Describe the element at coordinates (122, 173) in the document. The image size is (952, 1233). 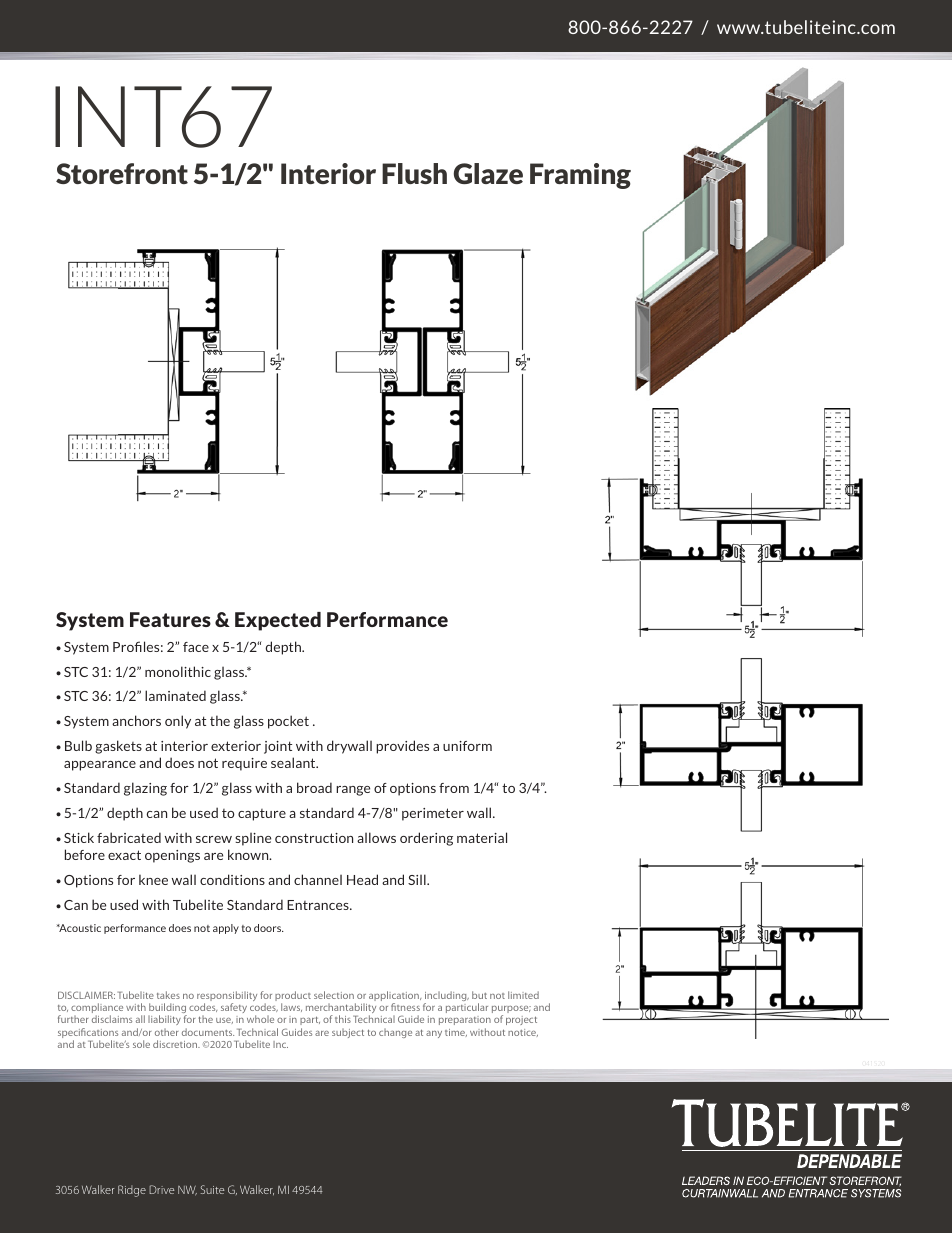
I see `Storefront` at that location.
